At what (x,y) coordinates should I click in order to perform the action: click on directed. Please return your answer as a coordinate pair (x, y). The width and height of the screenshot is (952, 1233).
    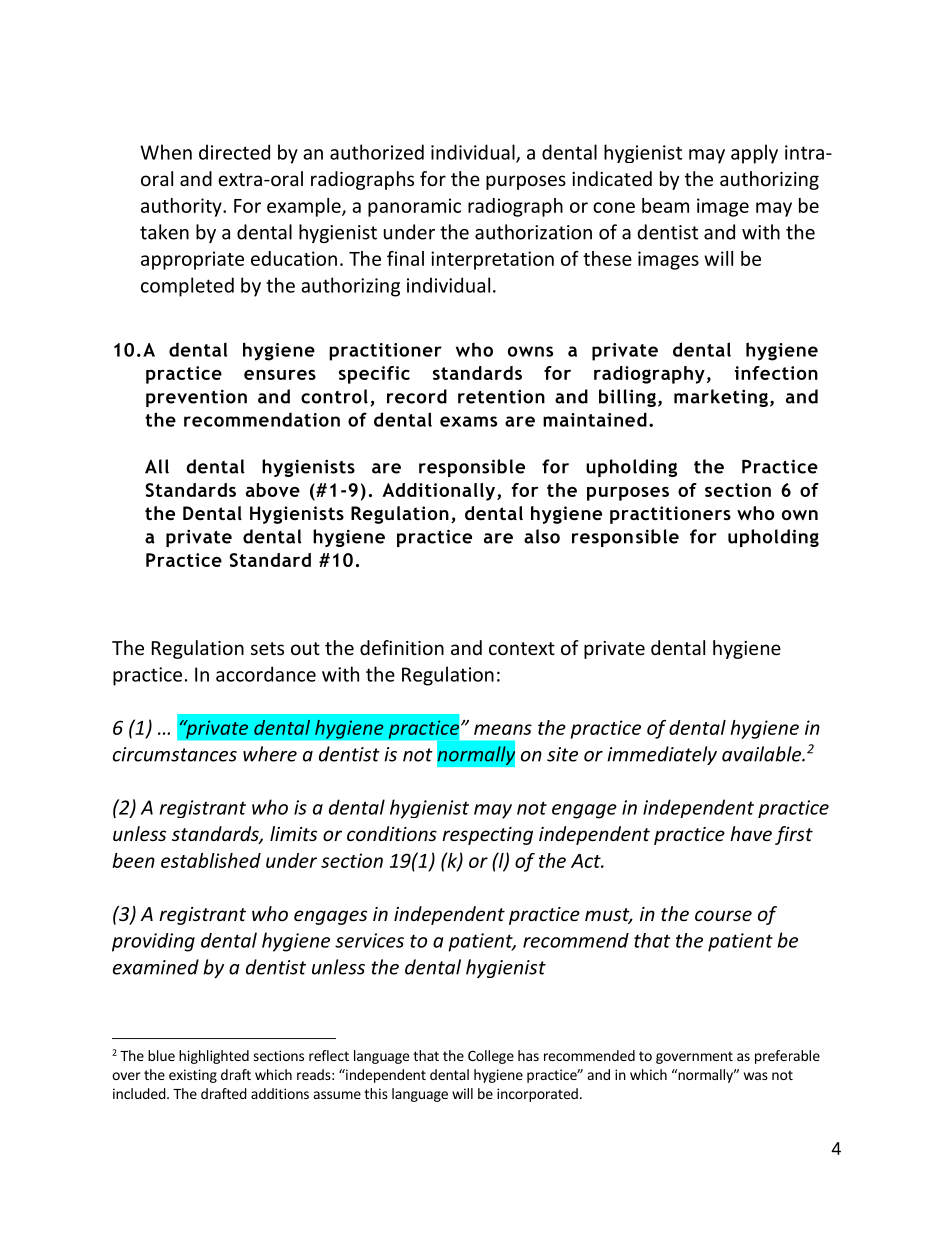
    Looking at the image, I should click on (234, 152).
